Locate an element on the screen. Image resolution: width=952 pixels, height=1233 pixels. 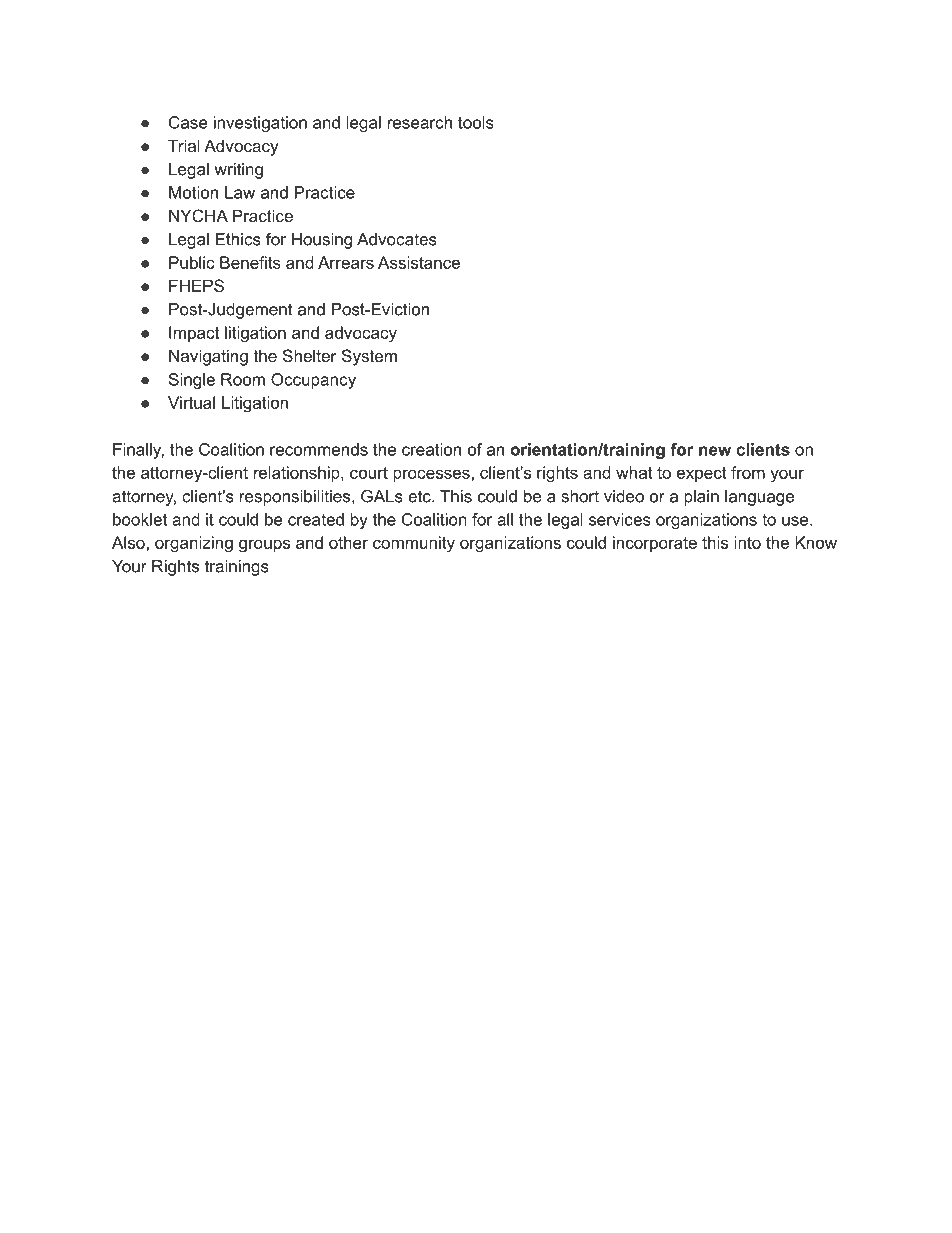
research is located at coordinates (420, 122).
